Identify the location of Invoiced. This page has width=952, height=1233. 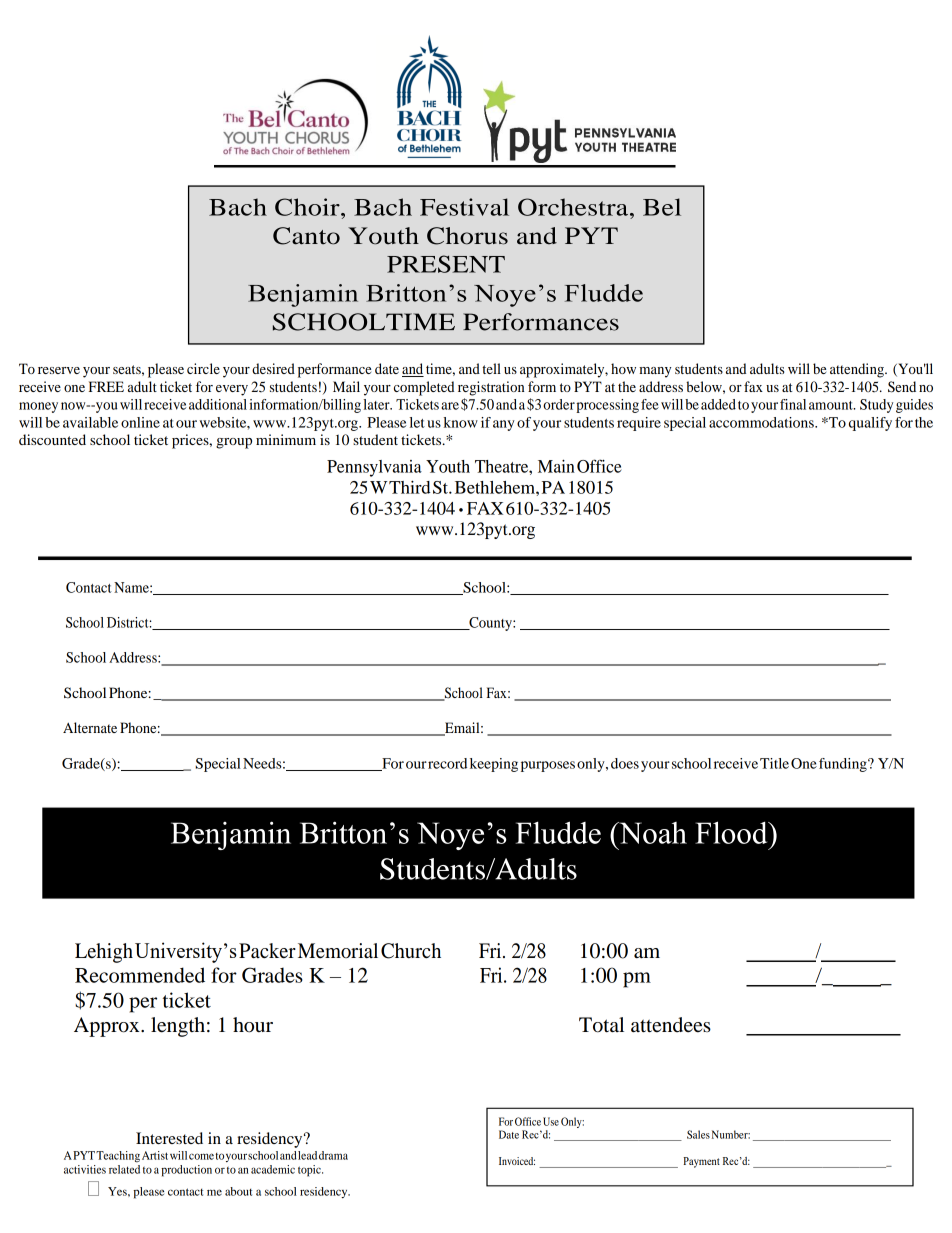
(517, 1161).
